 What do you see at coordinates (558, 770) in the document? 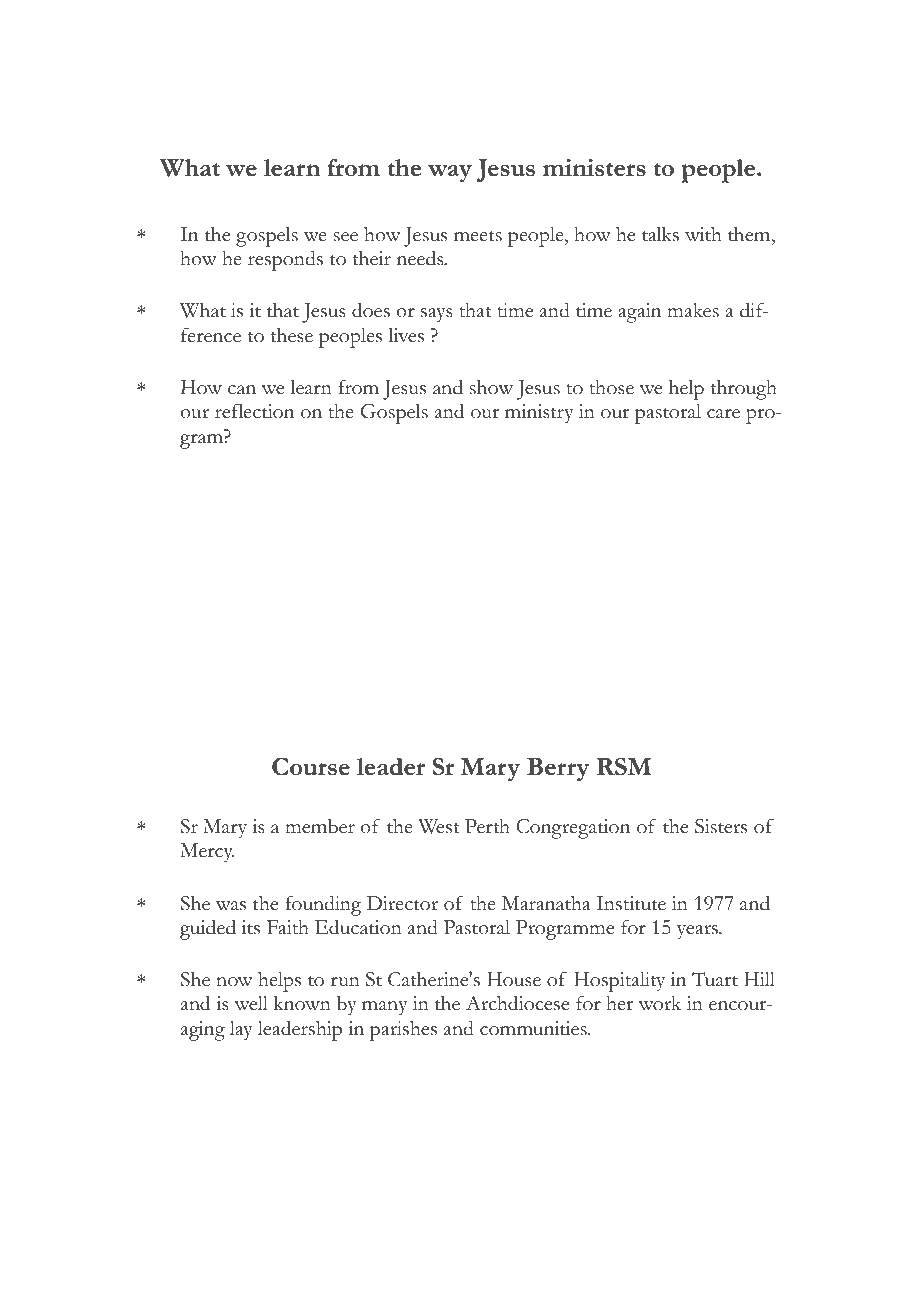
I see `Berry` at bounding box center [558, 770].
